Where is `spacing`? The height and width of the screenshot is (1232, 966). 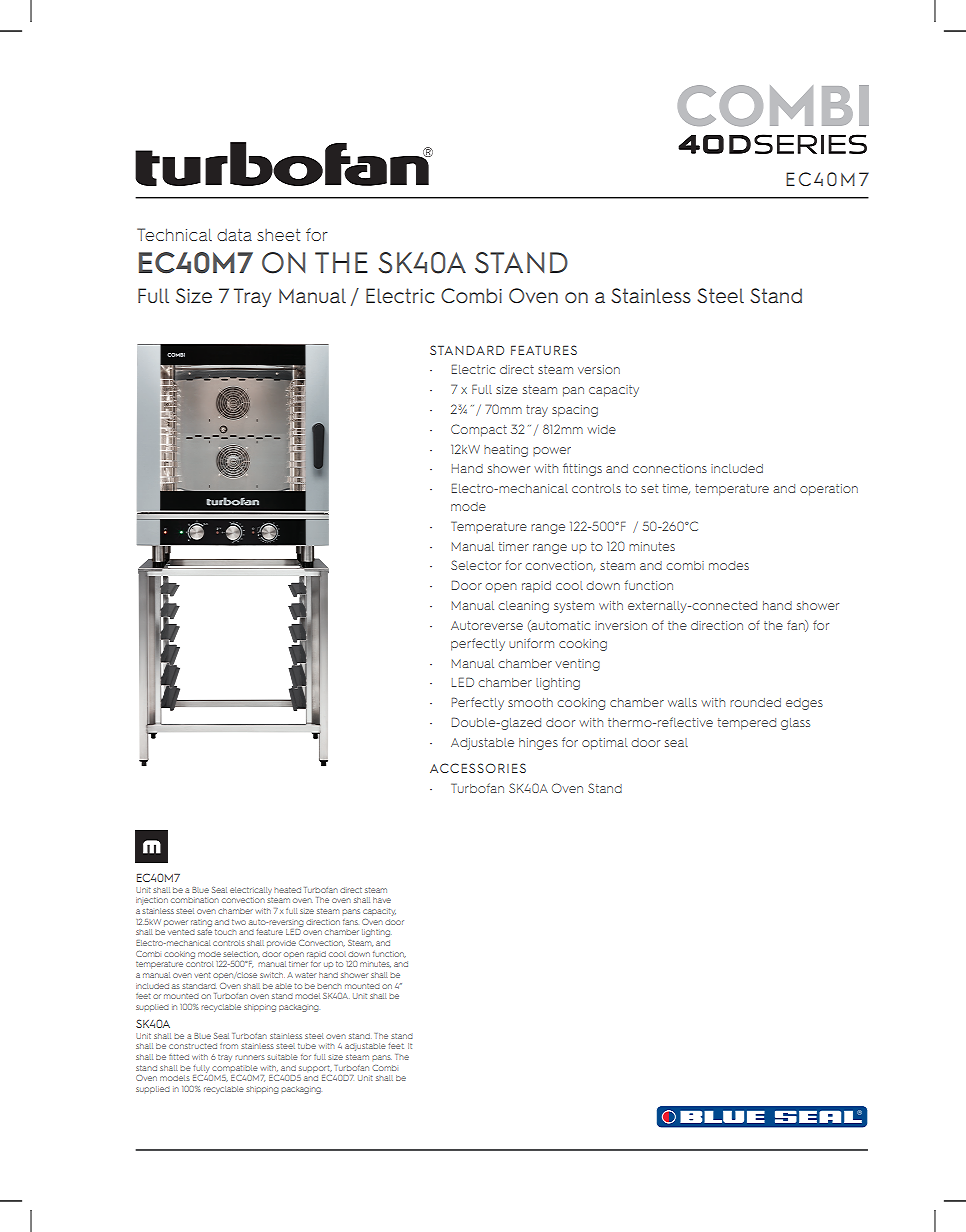 spacing is located at coordinates (575, 411).
